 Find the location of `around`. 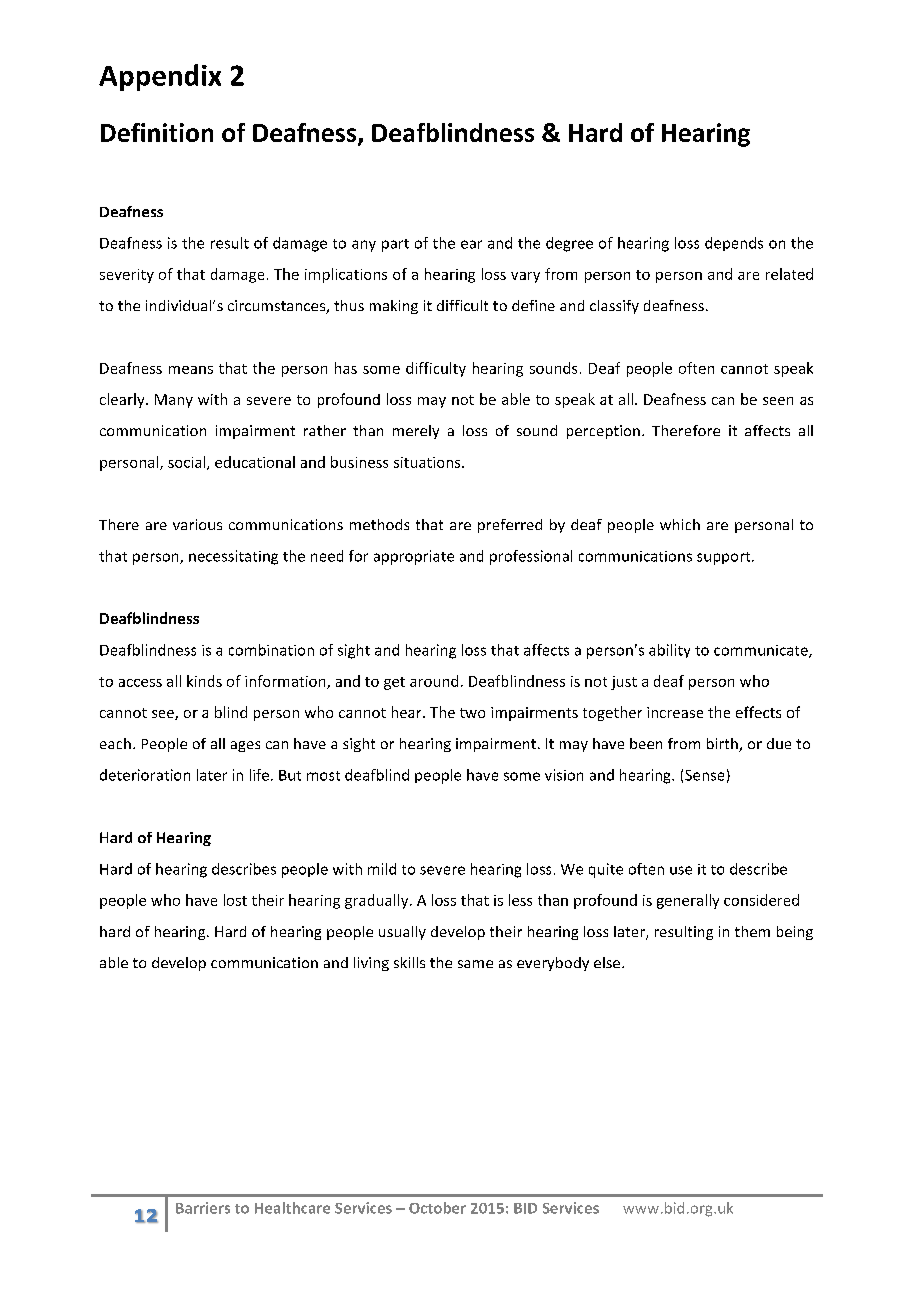

around is located at coordinates (434, 681).
